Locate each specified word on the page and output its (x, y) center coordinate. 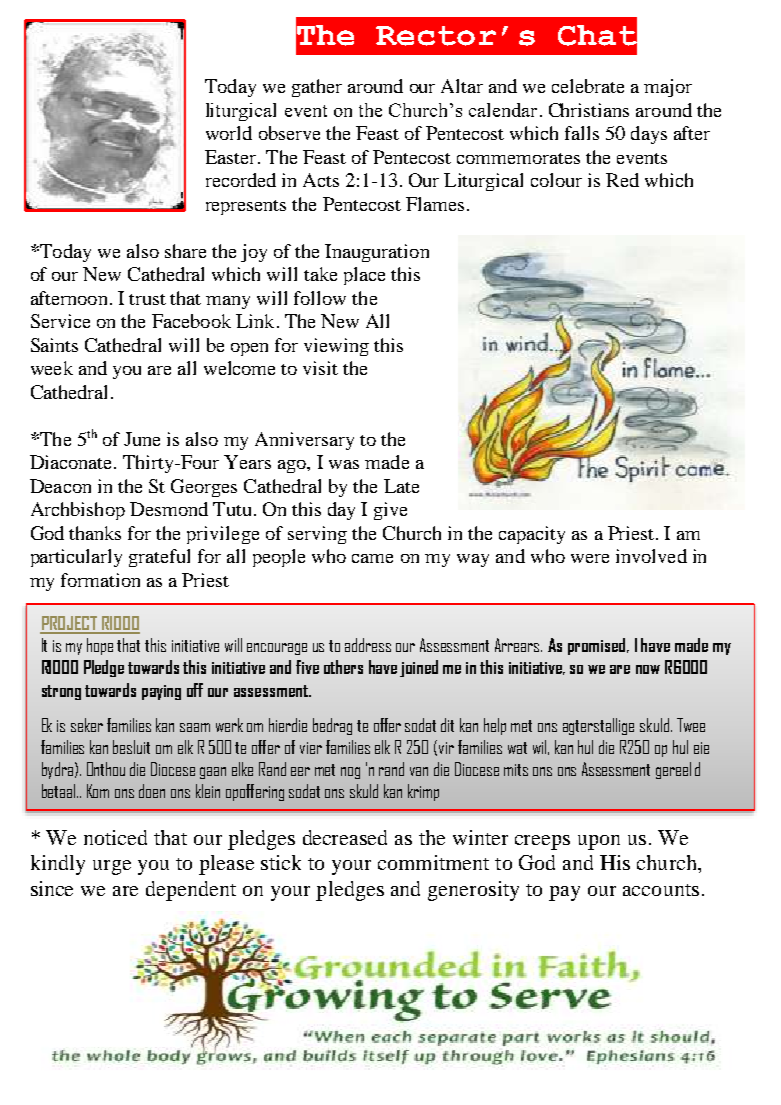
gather (317, 88)
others (343, 667)
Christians (589, 110)
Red (622, 180)
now (648, 669)
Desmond (169, 509)
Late (401, 486)
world (229, 133)
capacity (532, 535)
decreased (345, 837)
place (364, 276)
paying (161, 692)
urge (112, 867)
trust (147, 299)
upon (599, 842)
